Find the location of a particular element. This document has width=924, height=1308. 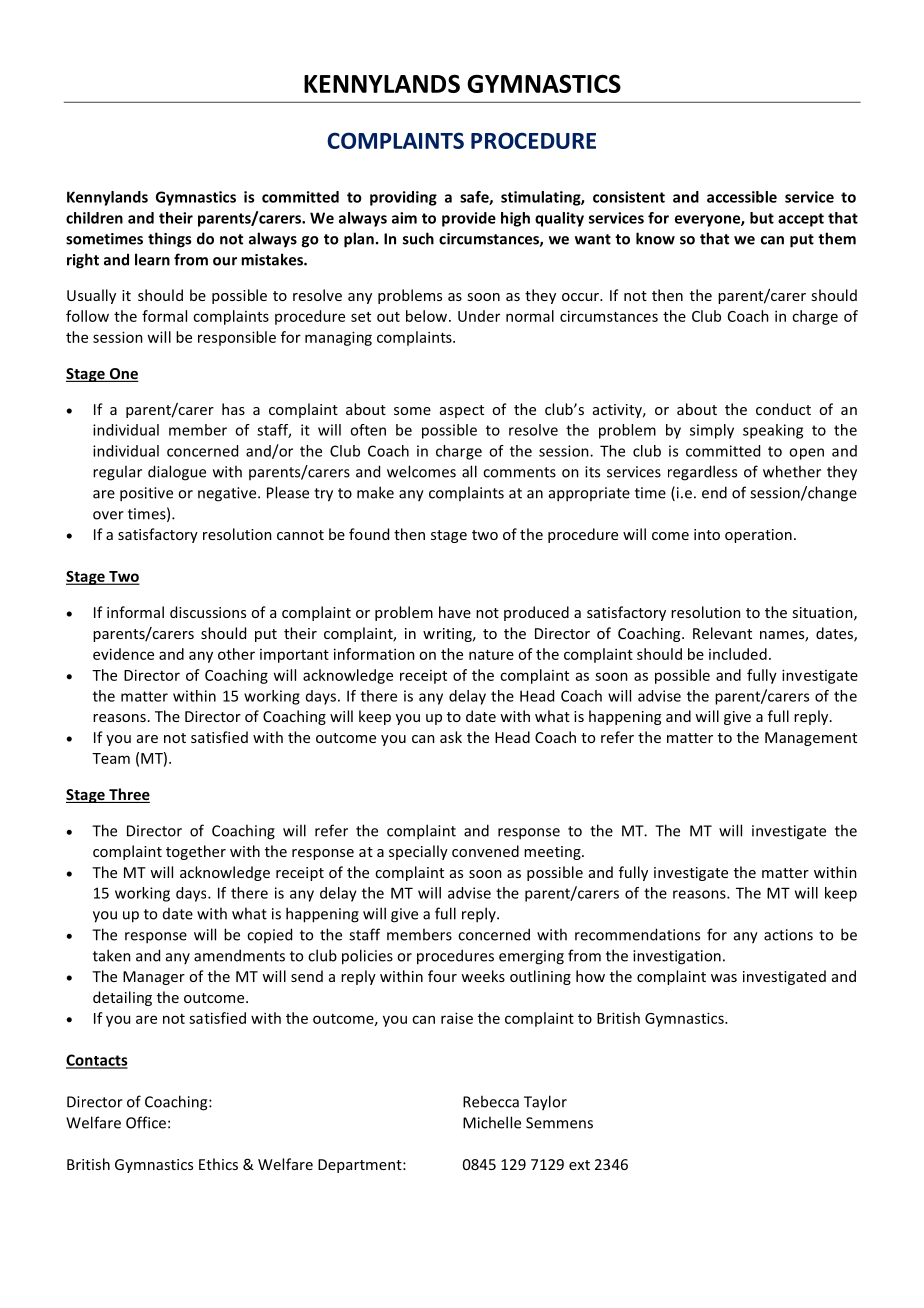

Relevant is located at coordinates (722, 633).
